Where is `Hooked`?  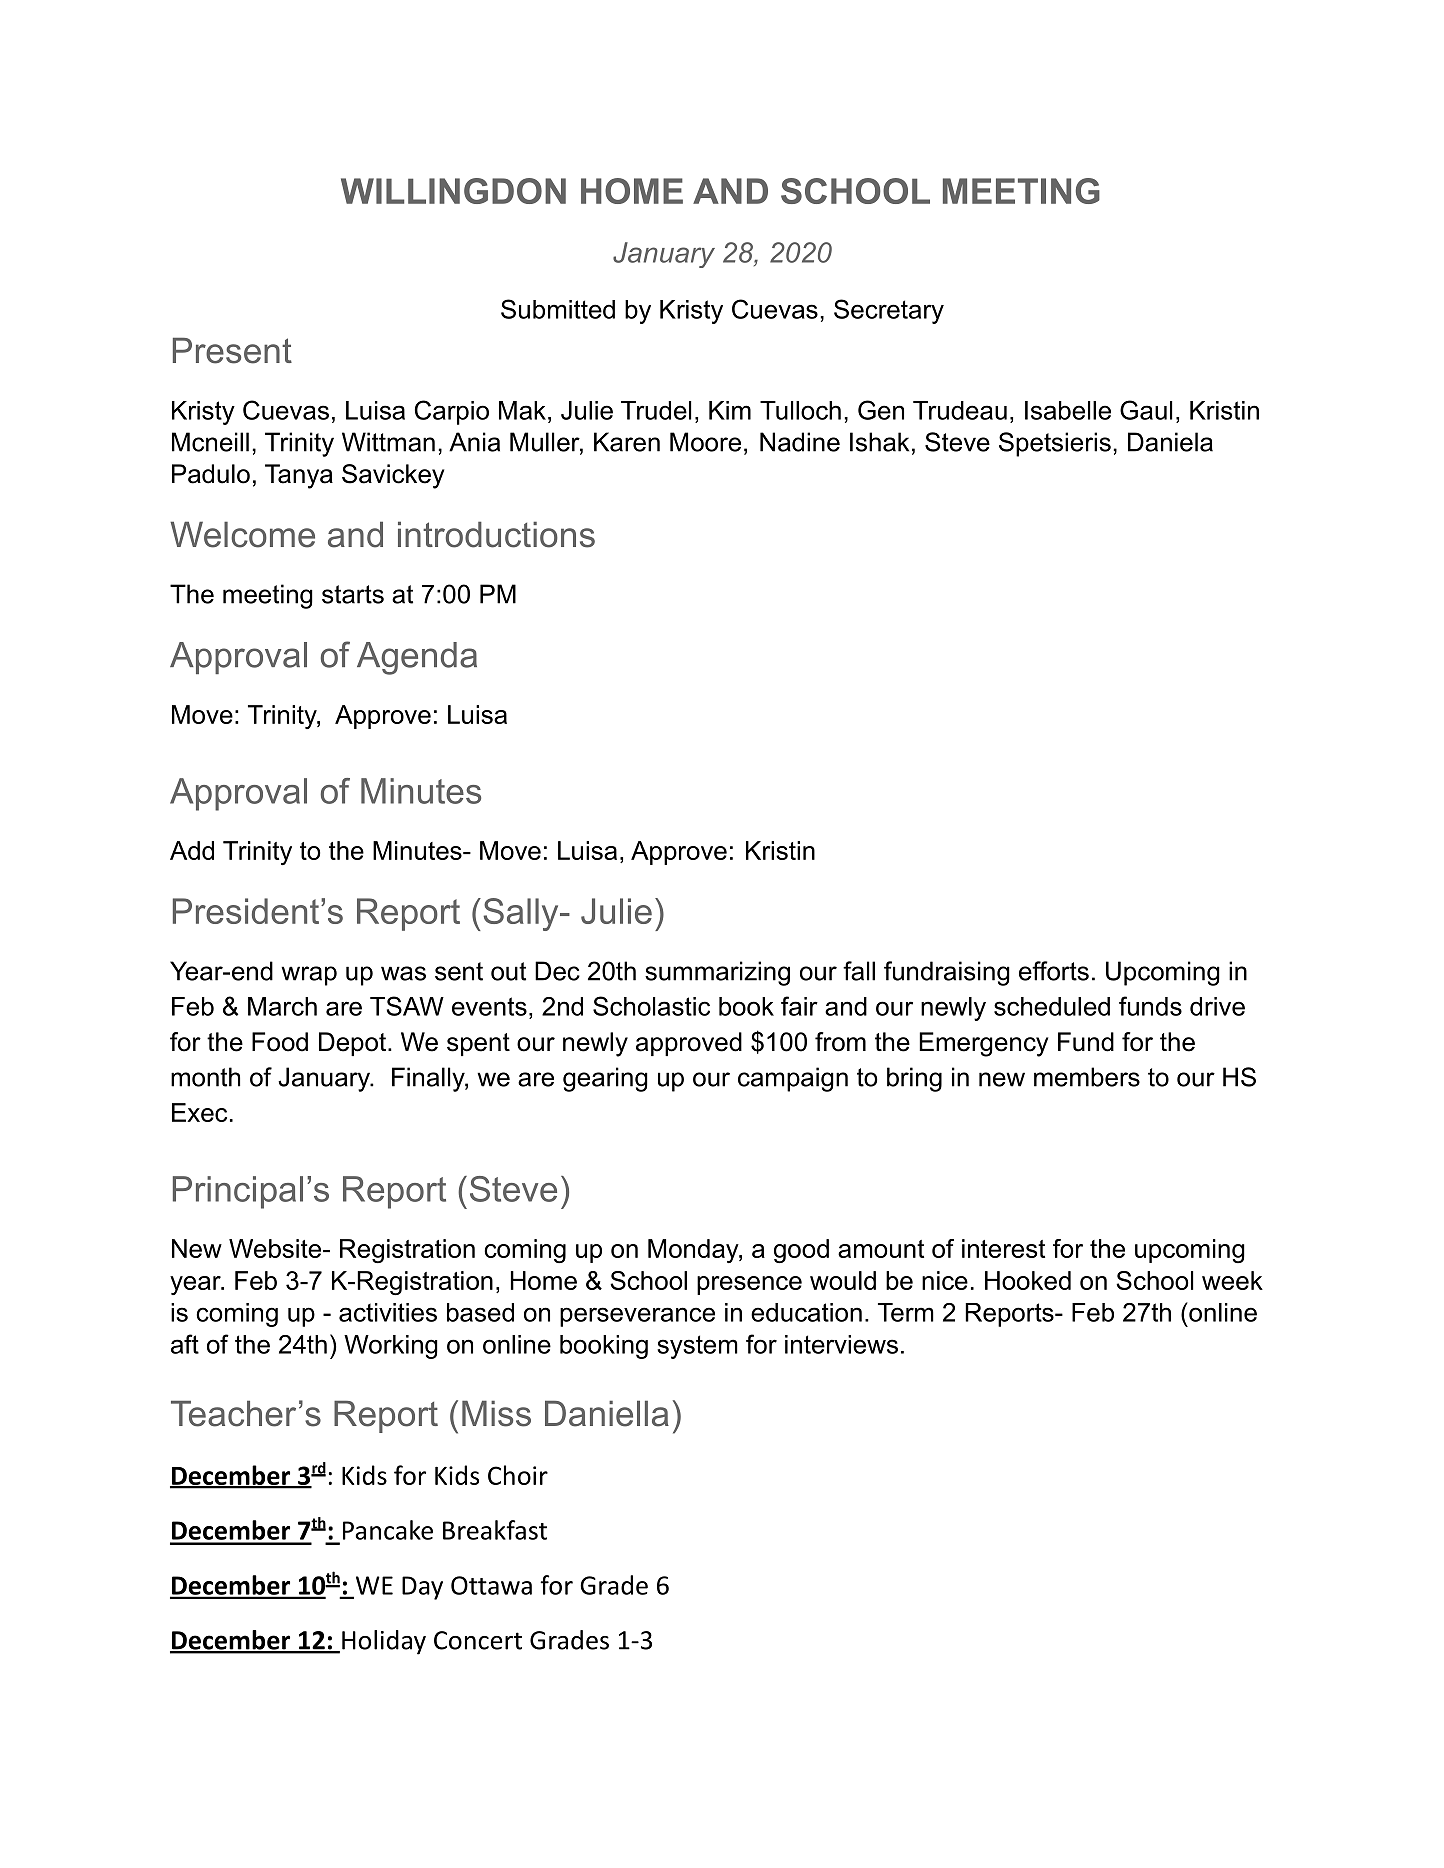 Hooked is located at coordinates (1028, 1280).
